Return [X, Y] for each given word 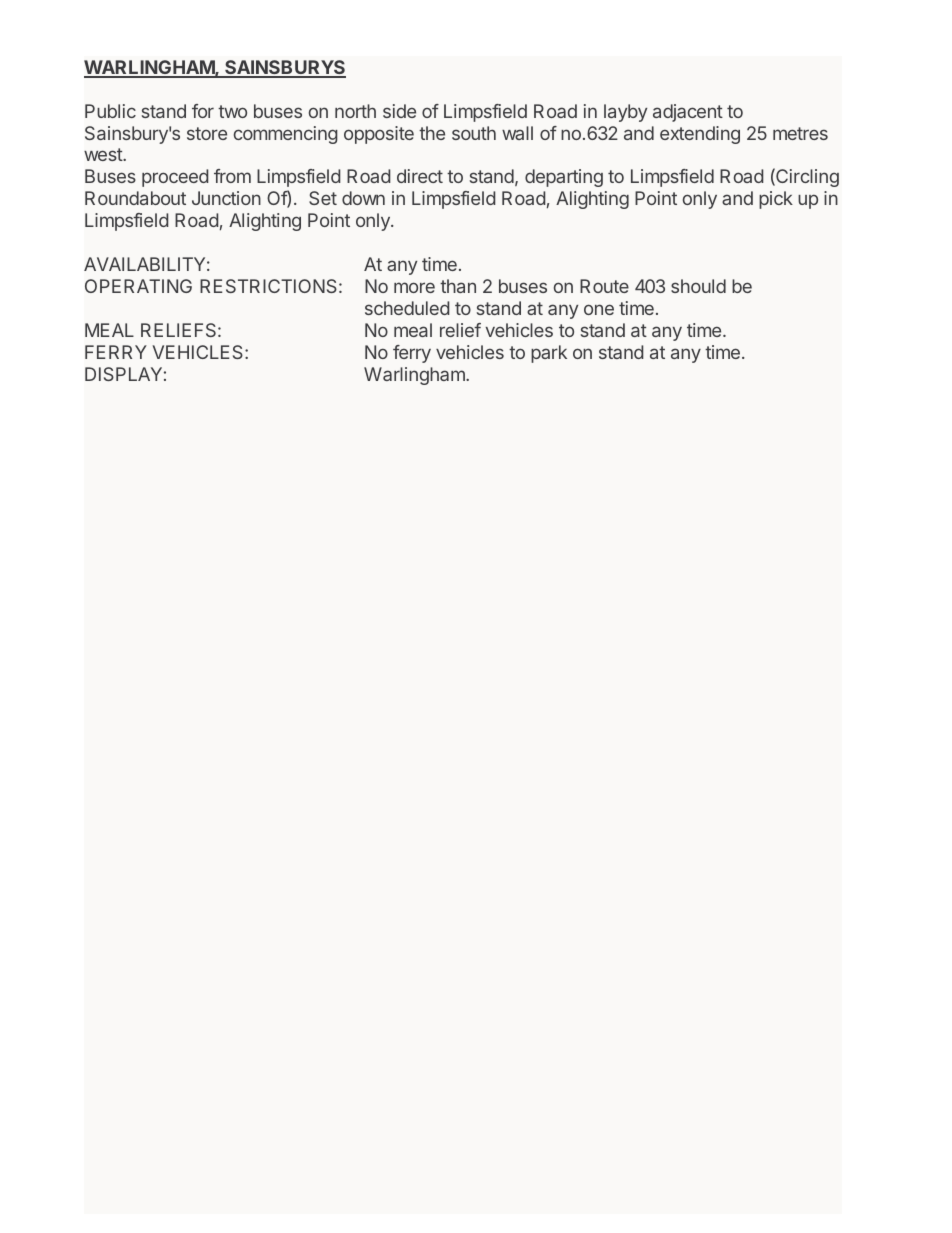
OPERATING [138, 286]
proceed [175, 178]
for [203, 111]
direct [420, 176]
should [698, 286]
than [458, 286]
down [363, 198]
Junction [226, 198]
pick [776, 200]
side [399, 111]
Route [604, 286]
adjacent [688, 113]
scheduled [407, 308]
